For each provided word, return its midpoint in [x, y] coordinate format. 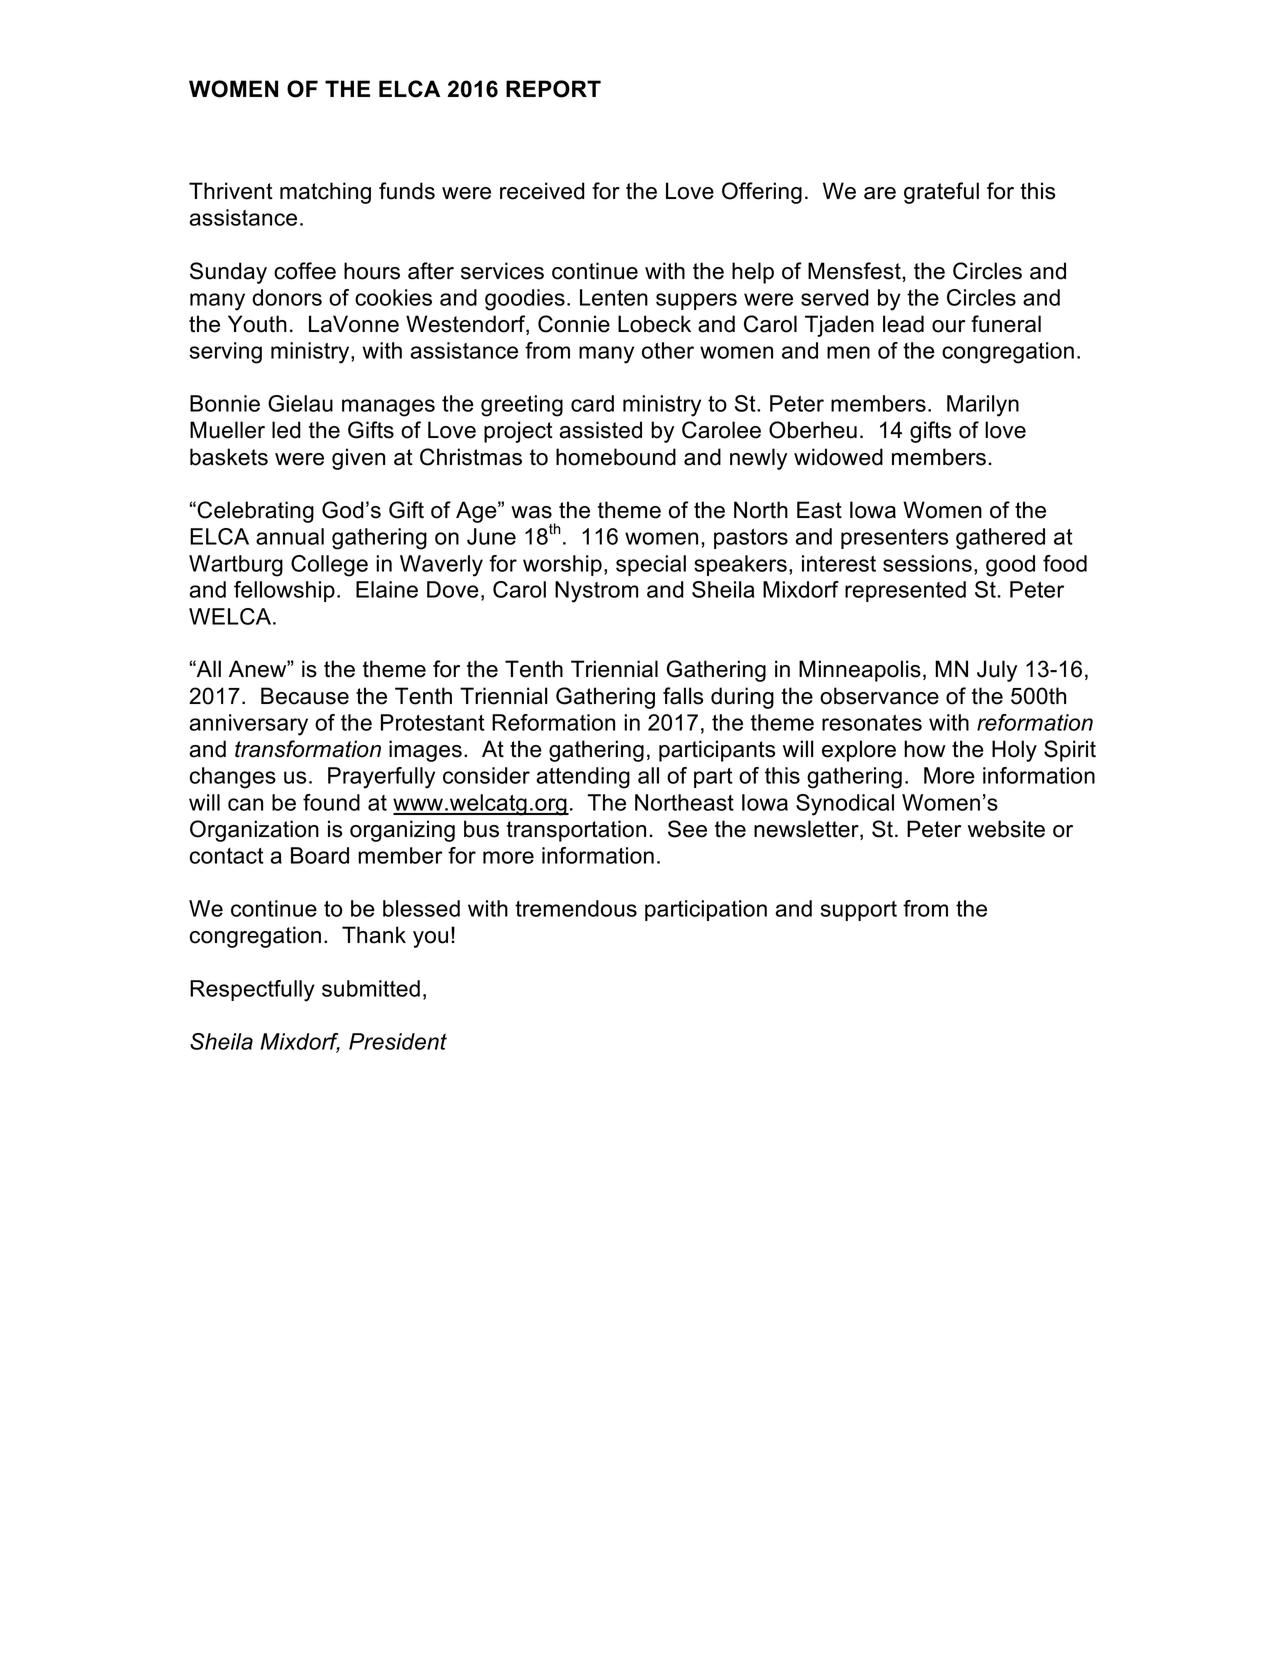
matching [325, 193]
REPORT [553, 89]
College [329, 566]
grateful [941, 193]
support [858, 911]
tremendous [576, 908]
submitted [371, 988]
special [651, 565]
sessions [927, 563]
